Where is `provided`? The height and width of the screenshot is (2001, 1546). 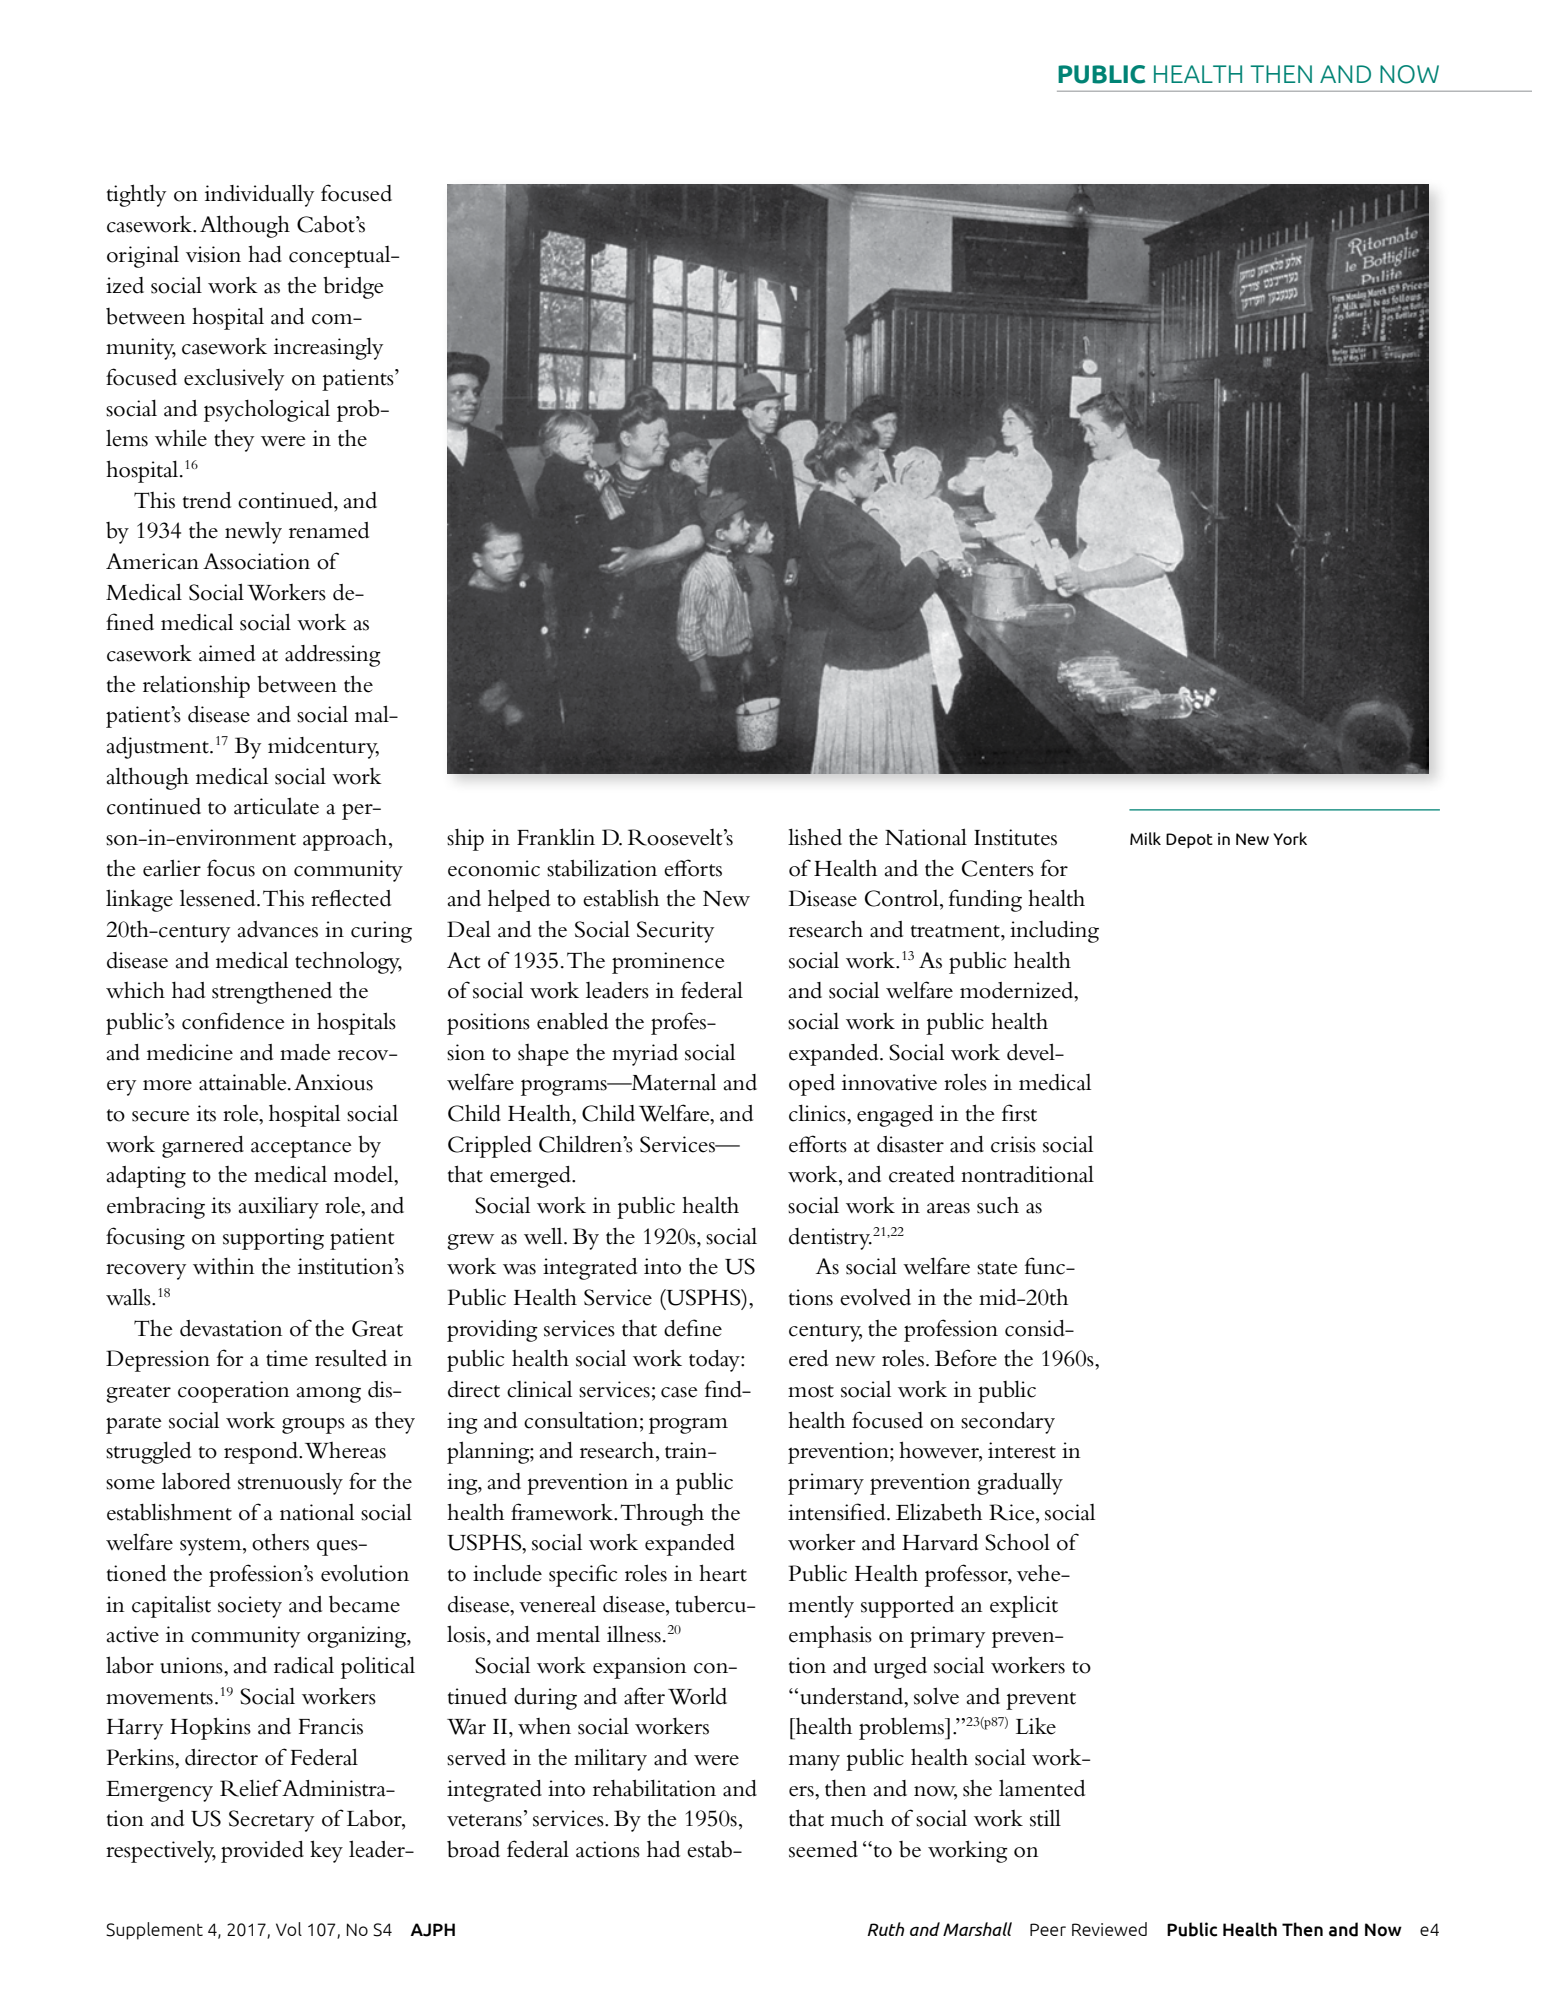 provided is located at coordinates (262, 1852).
